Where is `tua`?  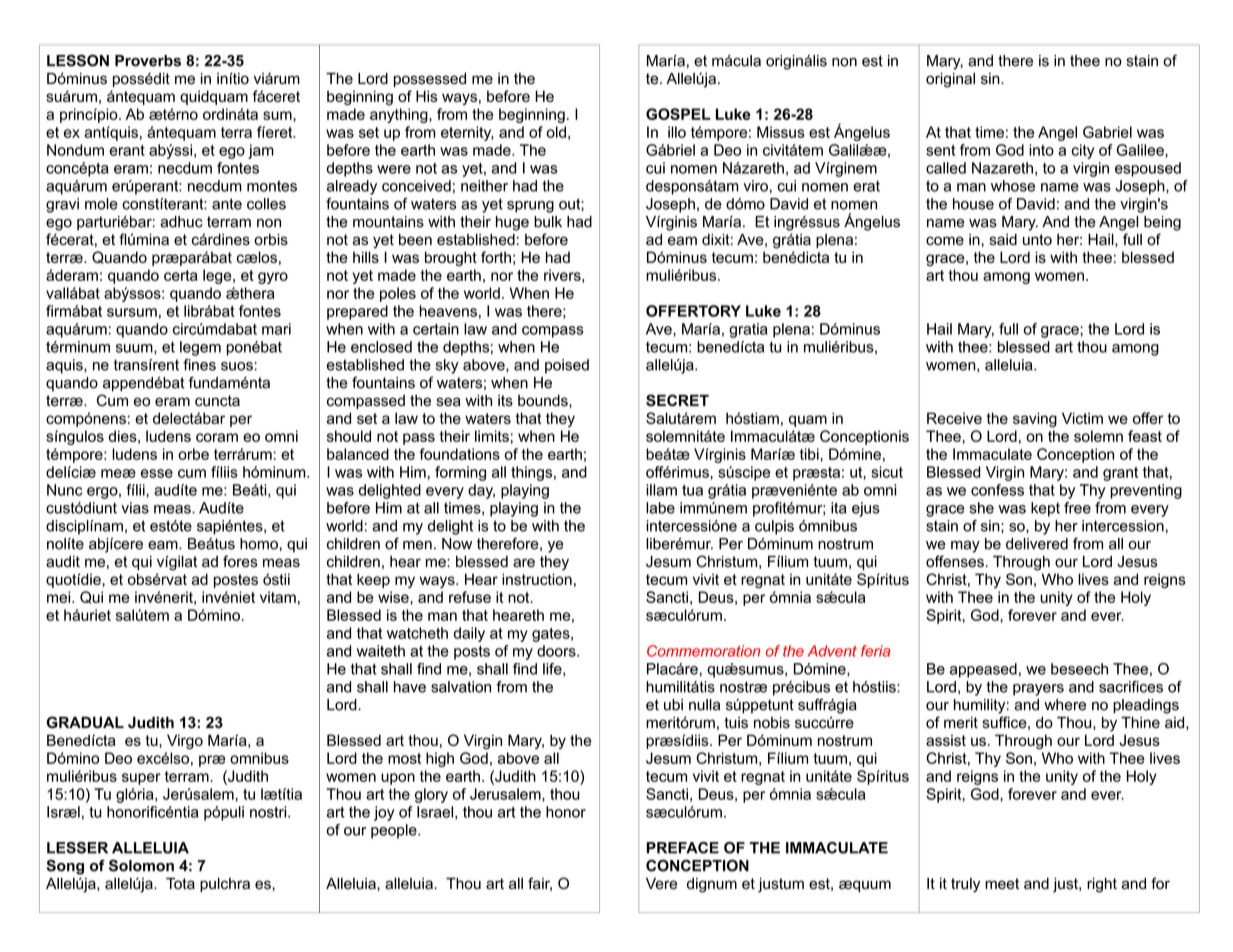 tua is located at coordinates (692, 490).
